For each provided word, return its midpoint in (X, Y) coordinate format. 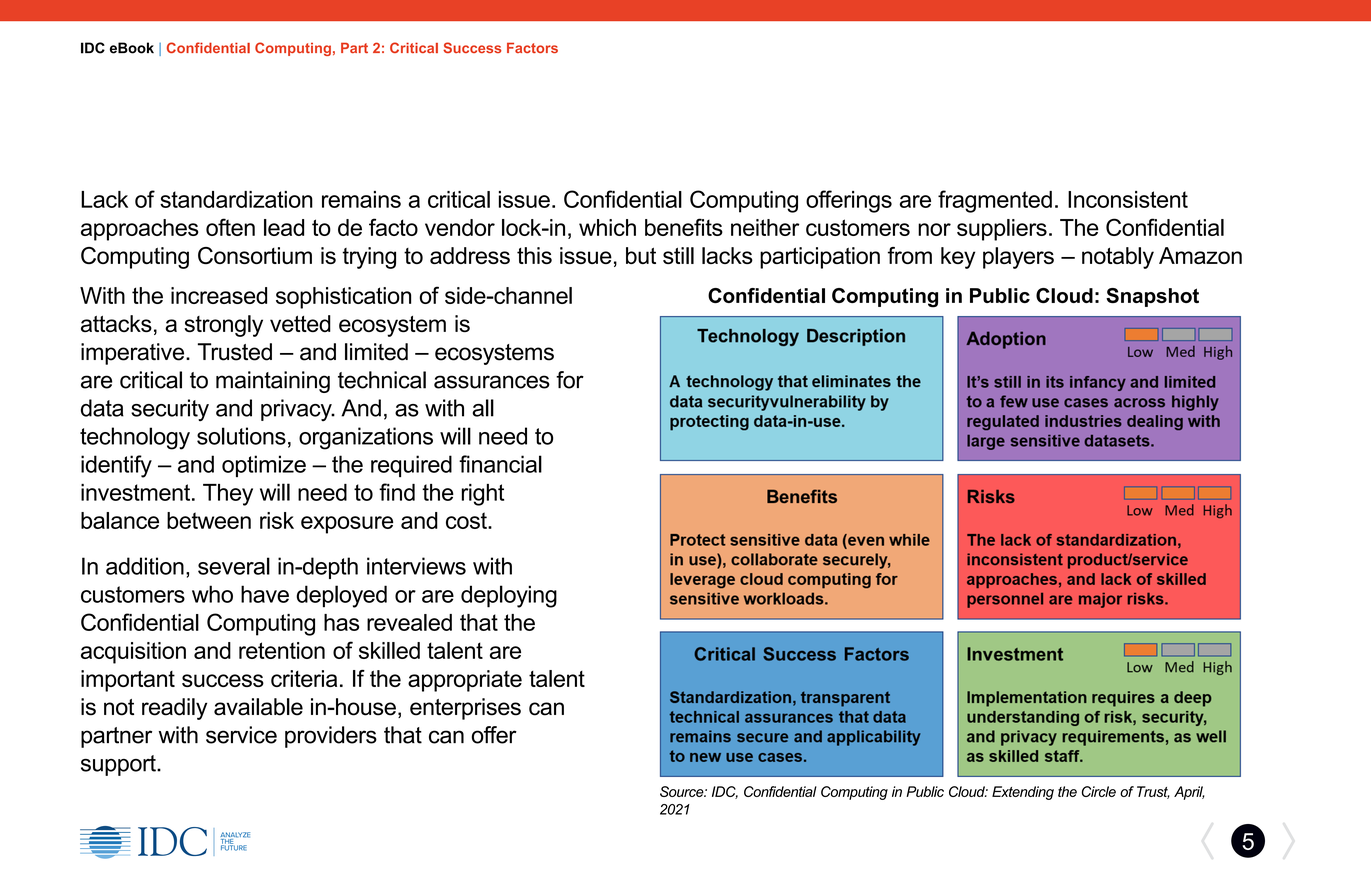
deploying (509, 596)
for (570, 380)
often (230, 227)
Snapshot (1152, 297)
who (212, 594)
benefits (684, 227)
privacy (297, 410)
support (119, 765)
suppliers (1002, 230)
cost (467, 520)
